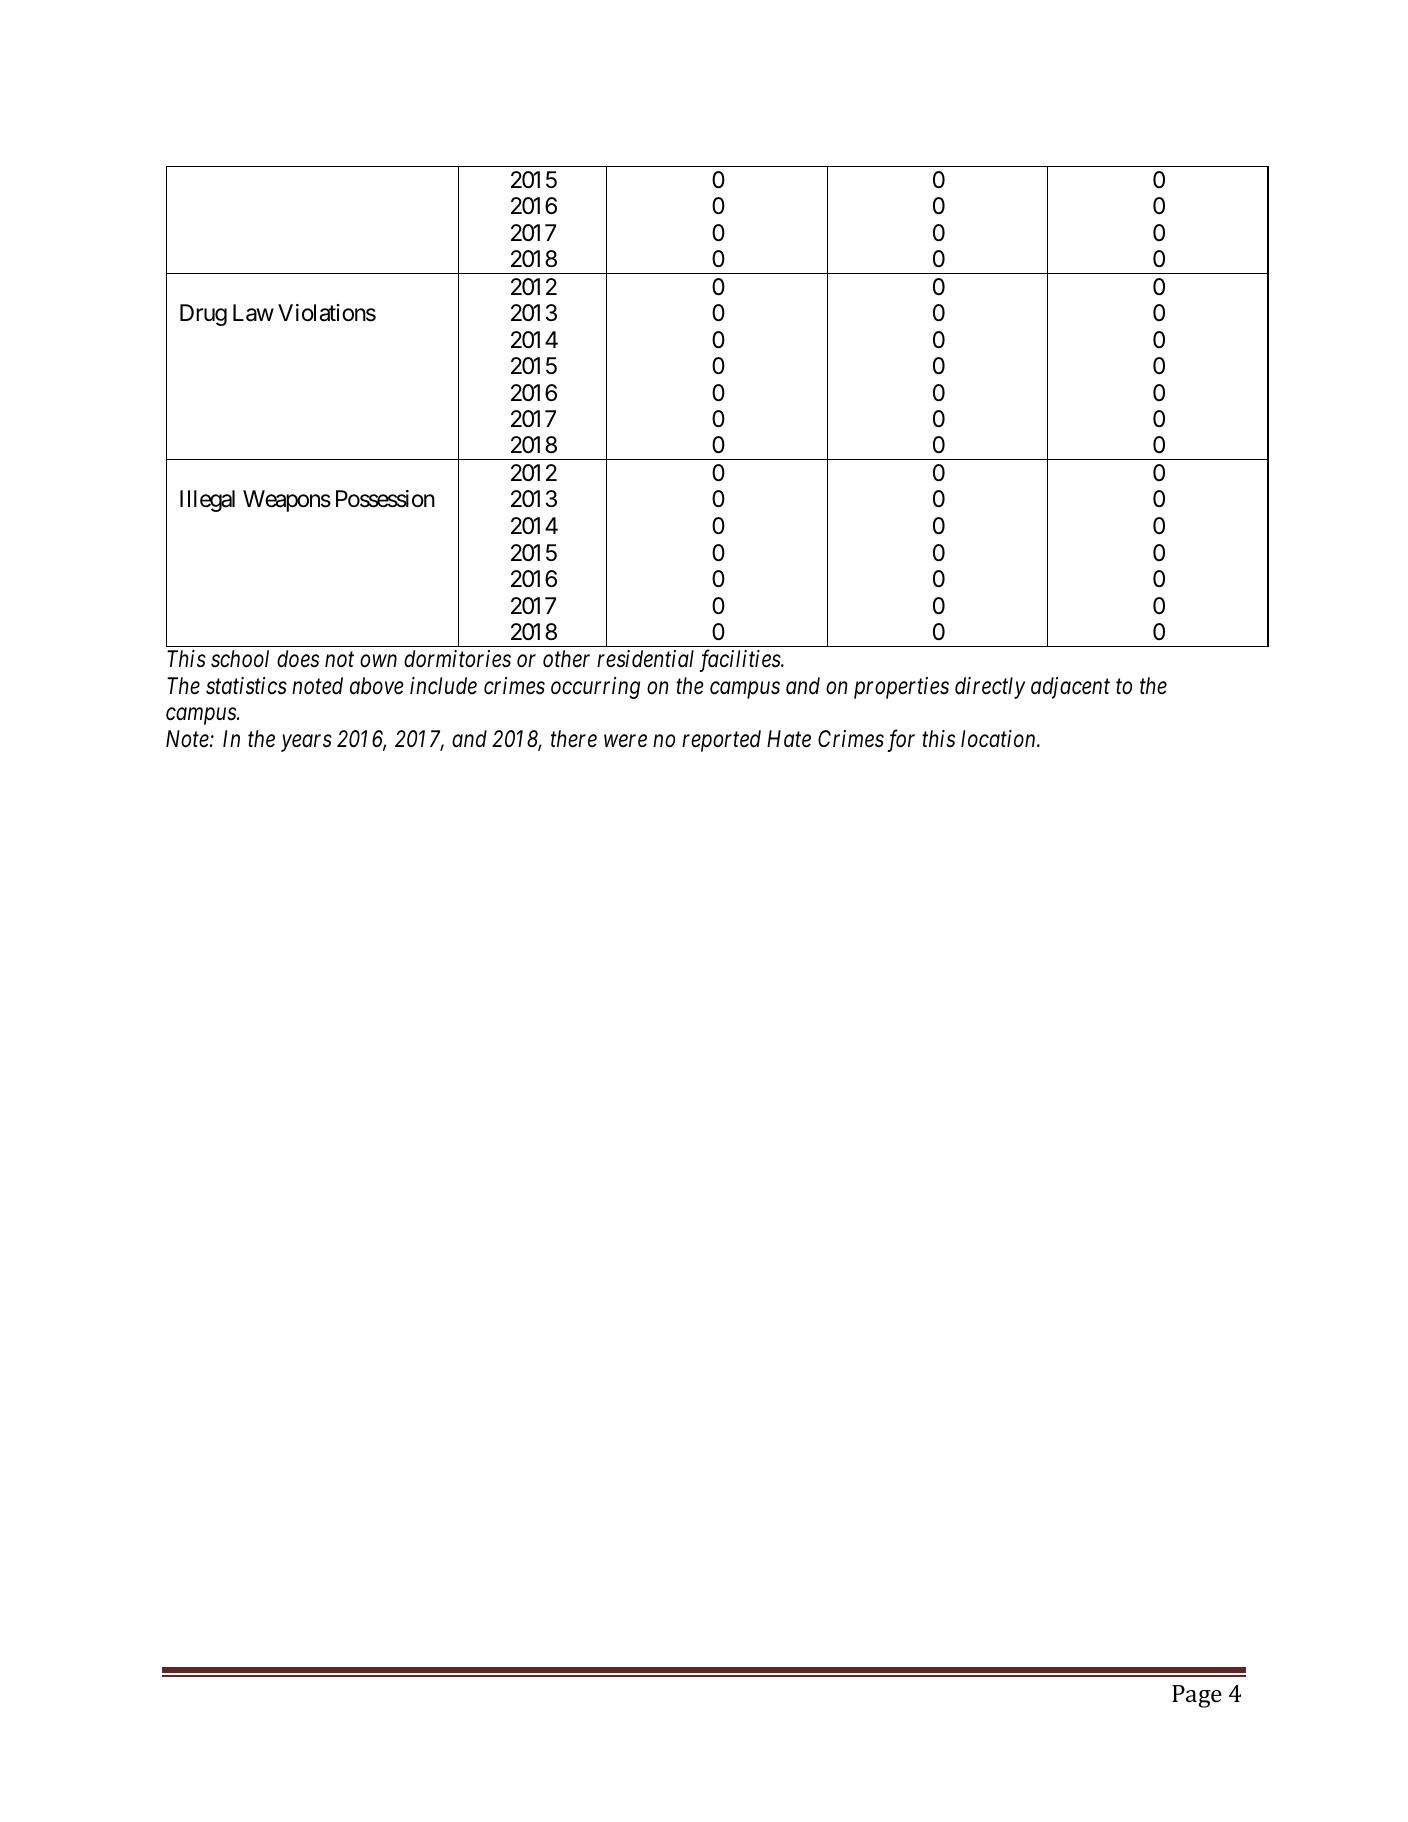 The height and width of the page is (1822, 1408). Describe the element at coordinates (385, 499) in the page. I see `Possession` at that location.
